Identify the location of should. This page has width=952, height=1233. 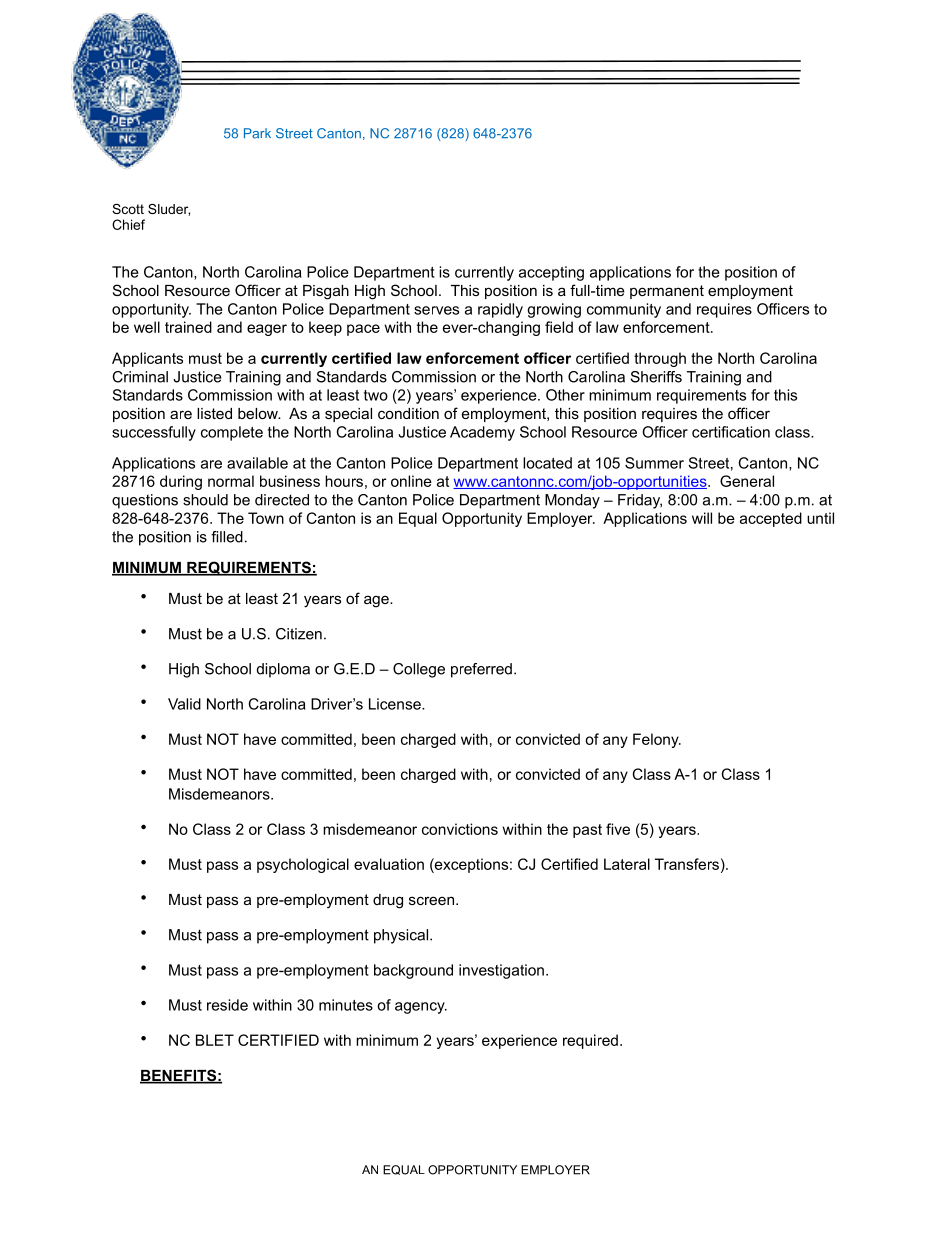
(205, 500).
